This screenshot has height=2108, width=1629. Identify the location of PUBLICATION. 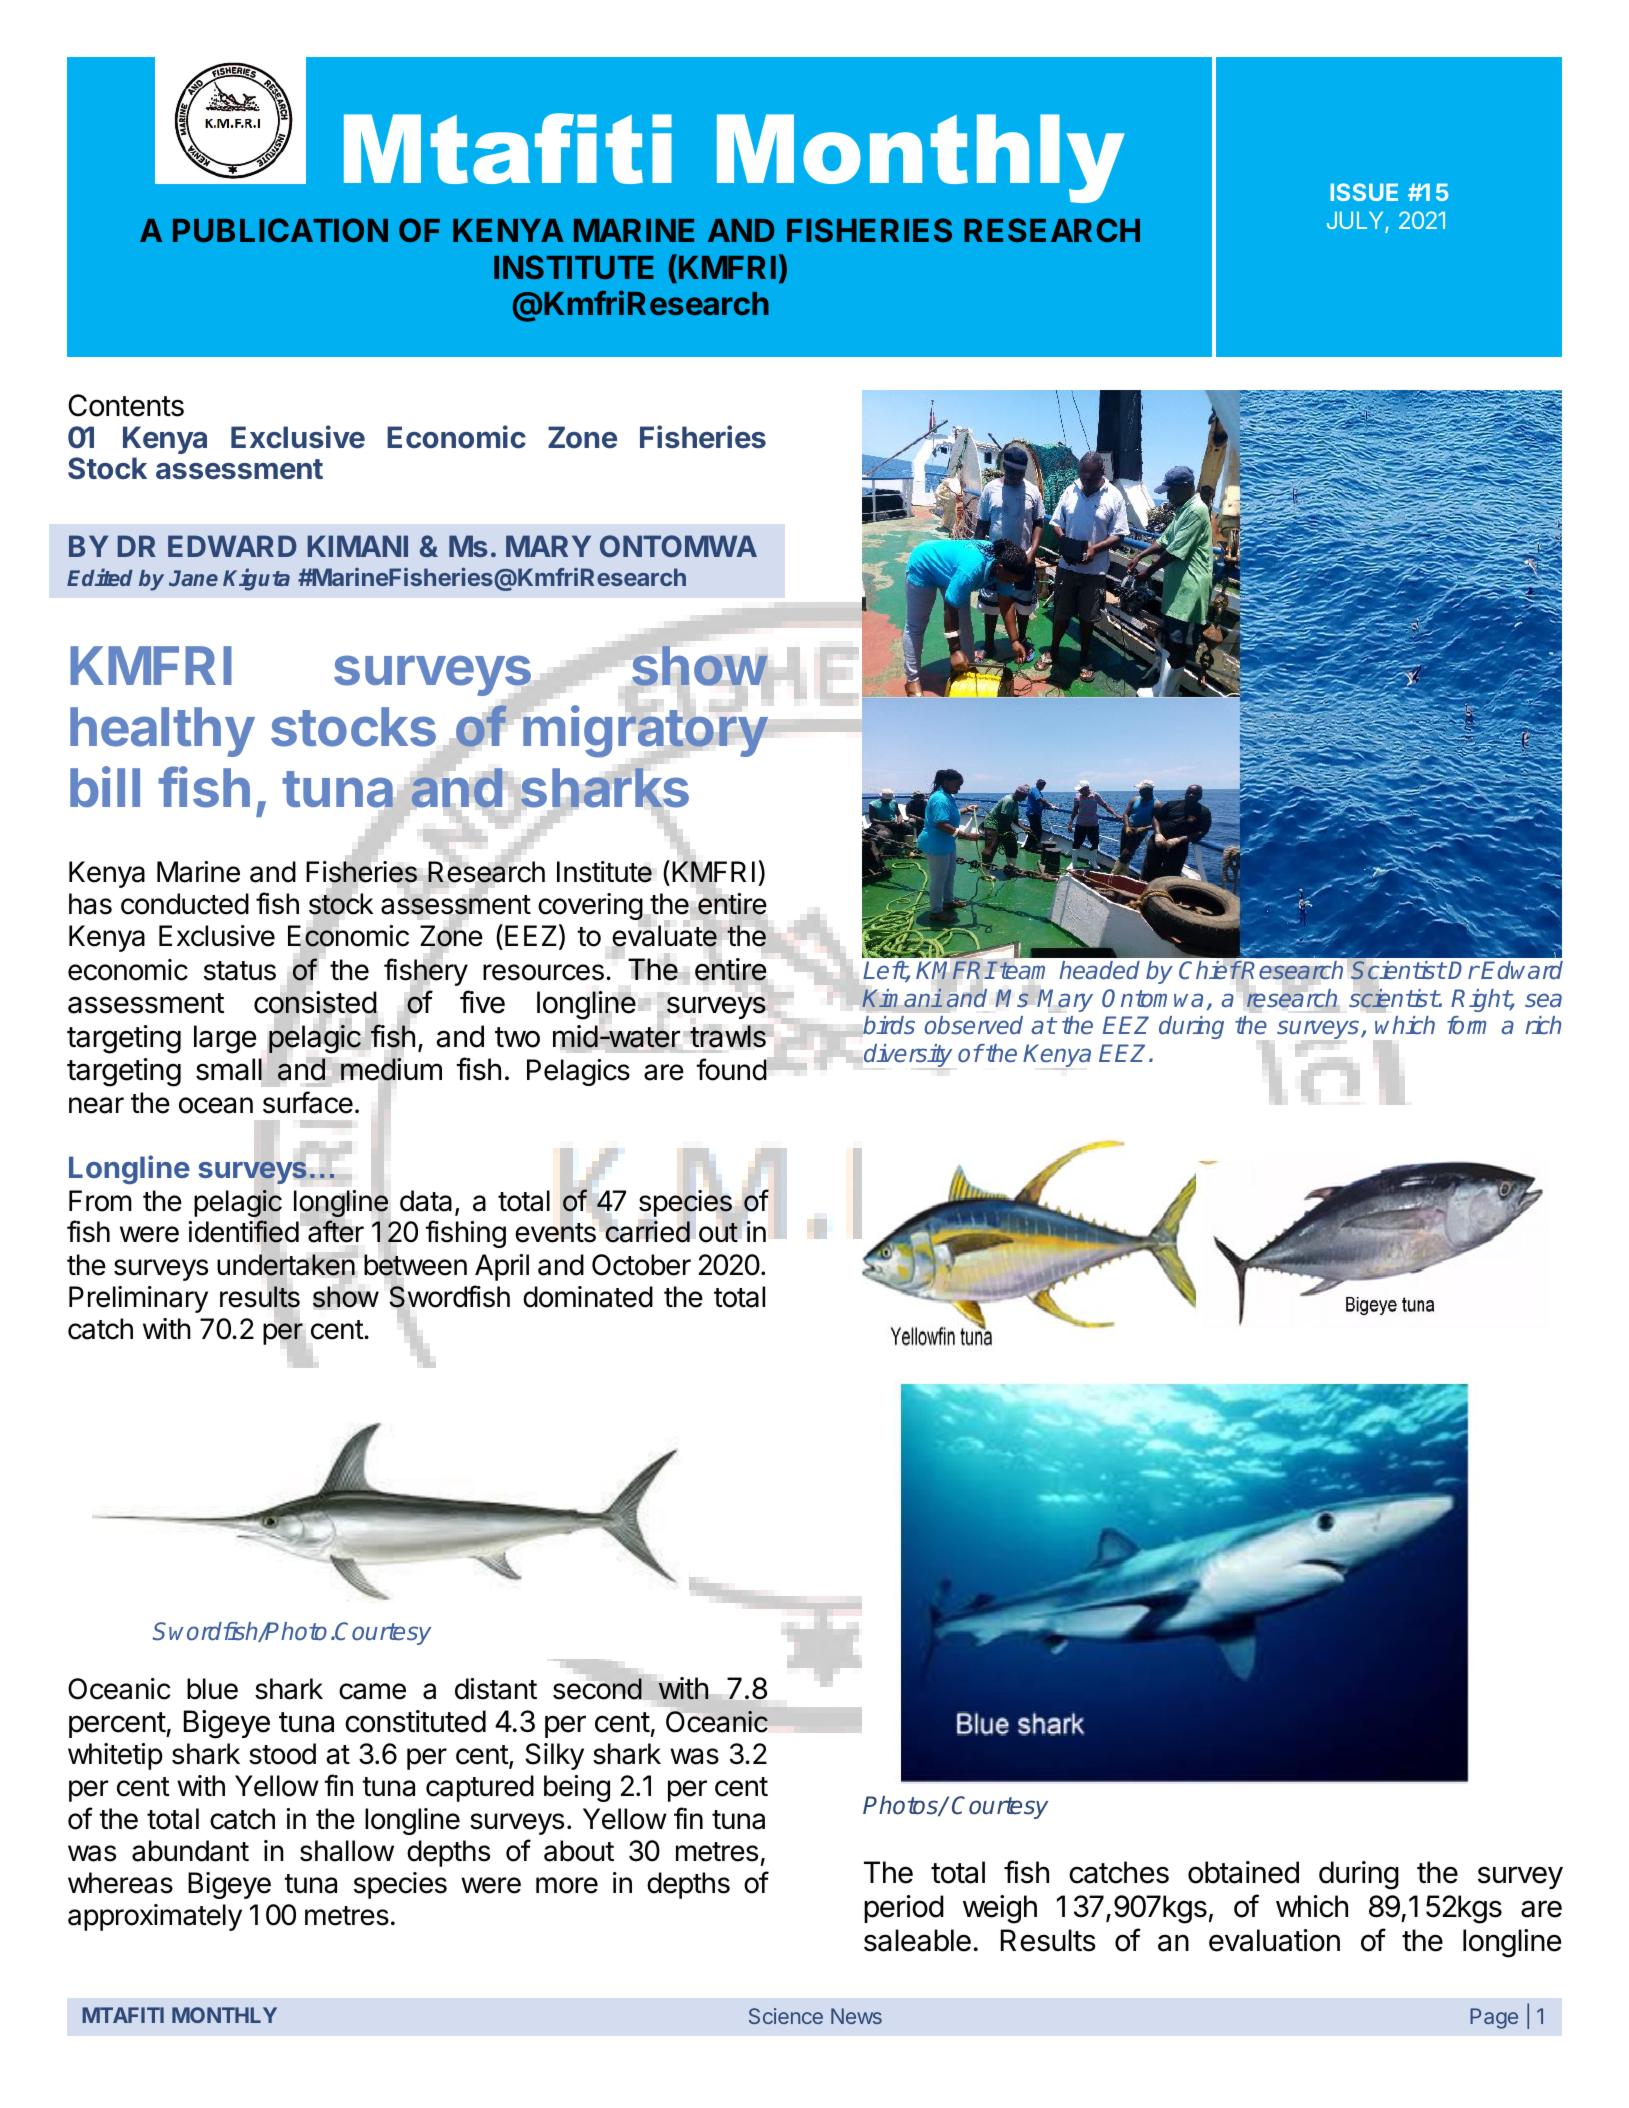
(280, 230).
